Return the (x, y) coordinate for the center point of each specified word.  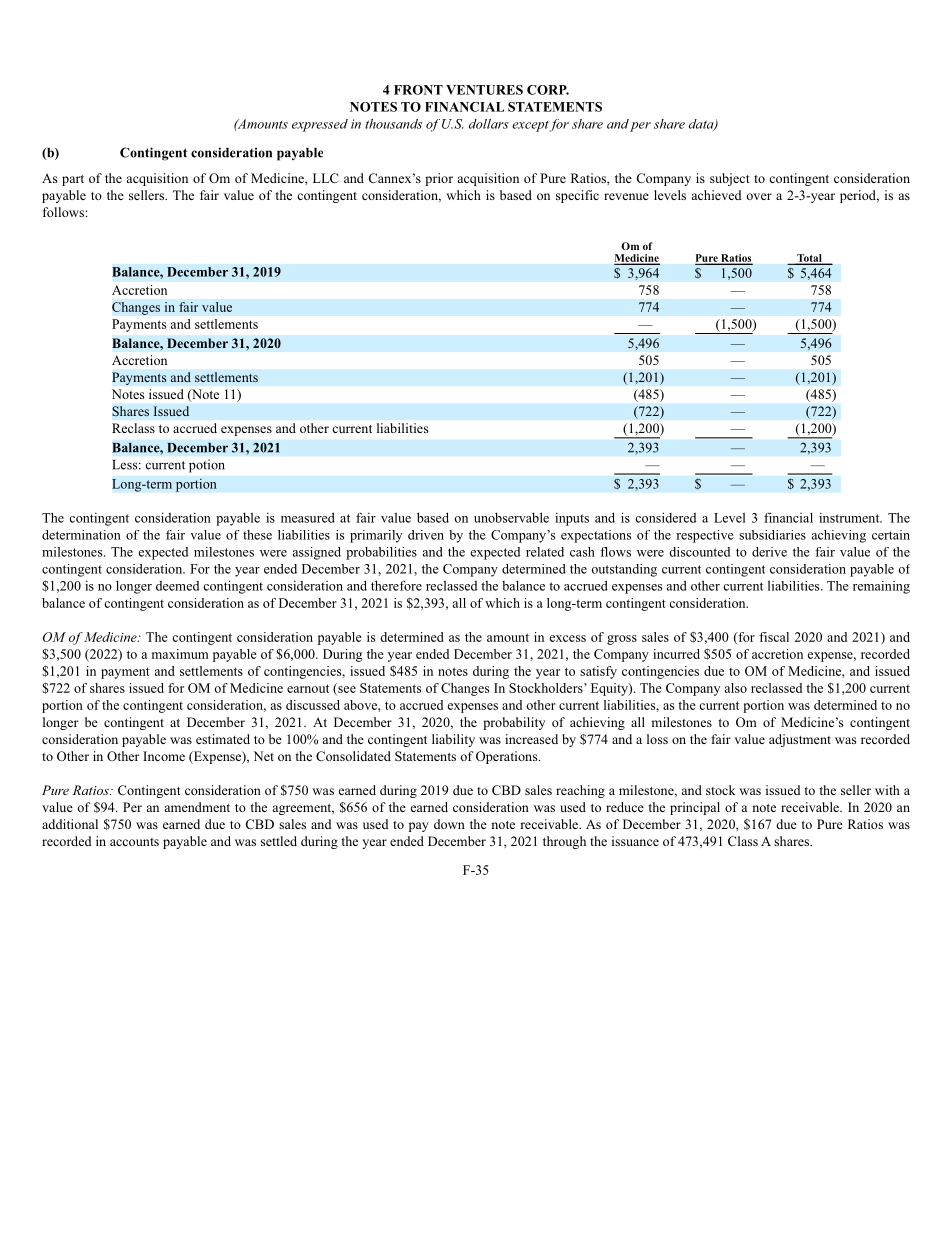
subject (729, 179)
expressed (320, 125)
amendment (197, 807)
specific (577, 196)
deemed (177, 586)
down (449, 824)
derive (769, 552)
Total (809, 259)
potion (206, 466)
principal (695, 808)
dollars (489, 124)
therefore (396, 585)
